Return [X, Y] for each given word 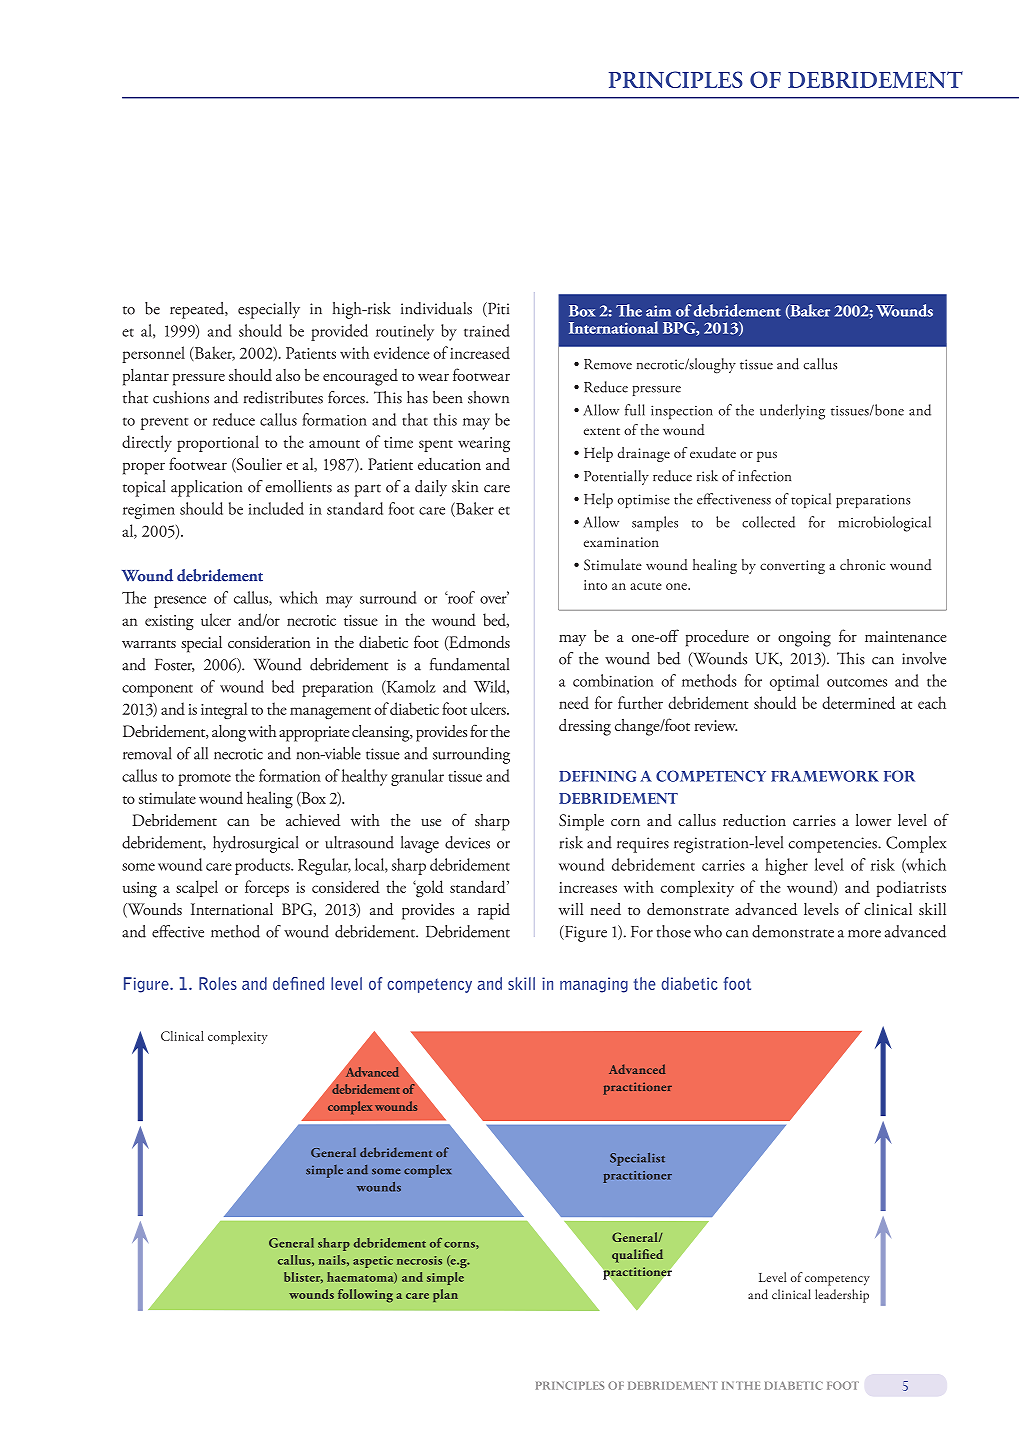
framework [825, 776]
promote [204, 780]
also [288, 375]
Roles [218, 983]
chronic [862, 564]
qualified [637, 1256]
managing [594, 985]
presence [180, 602]
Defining [597, 776]
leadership [842, 1296]
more [864, 934]
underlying [792, 412]
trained [487, 330]
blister [303, 1277]
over [494, 599]
